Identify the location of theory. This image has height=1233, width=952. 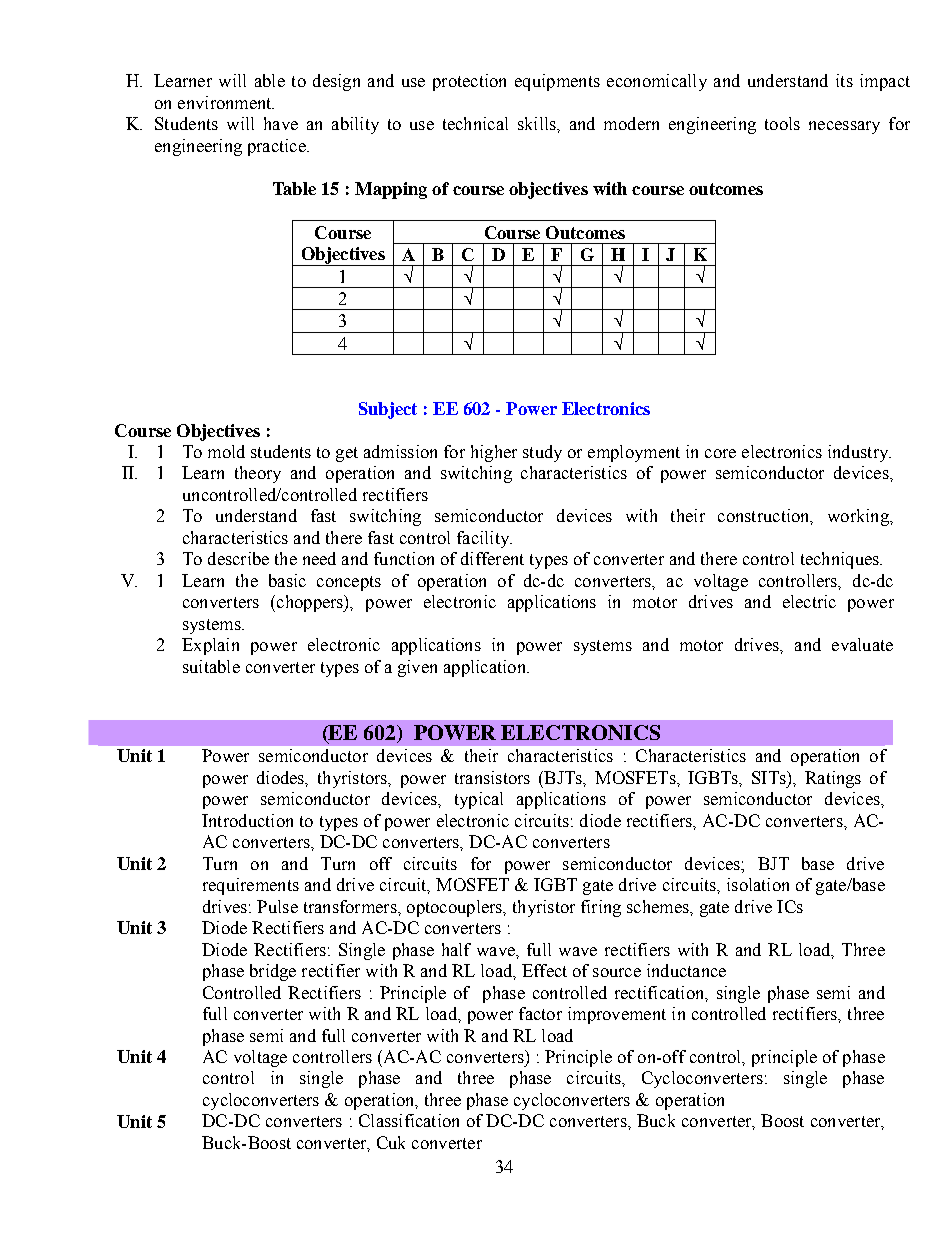
(258, 474).
